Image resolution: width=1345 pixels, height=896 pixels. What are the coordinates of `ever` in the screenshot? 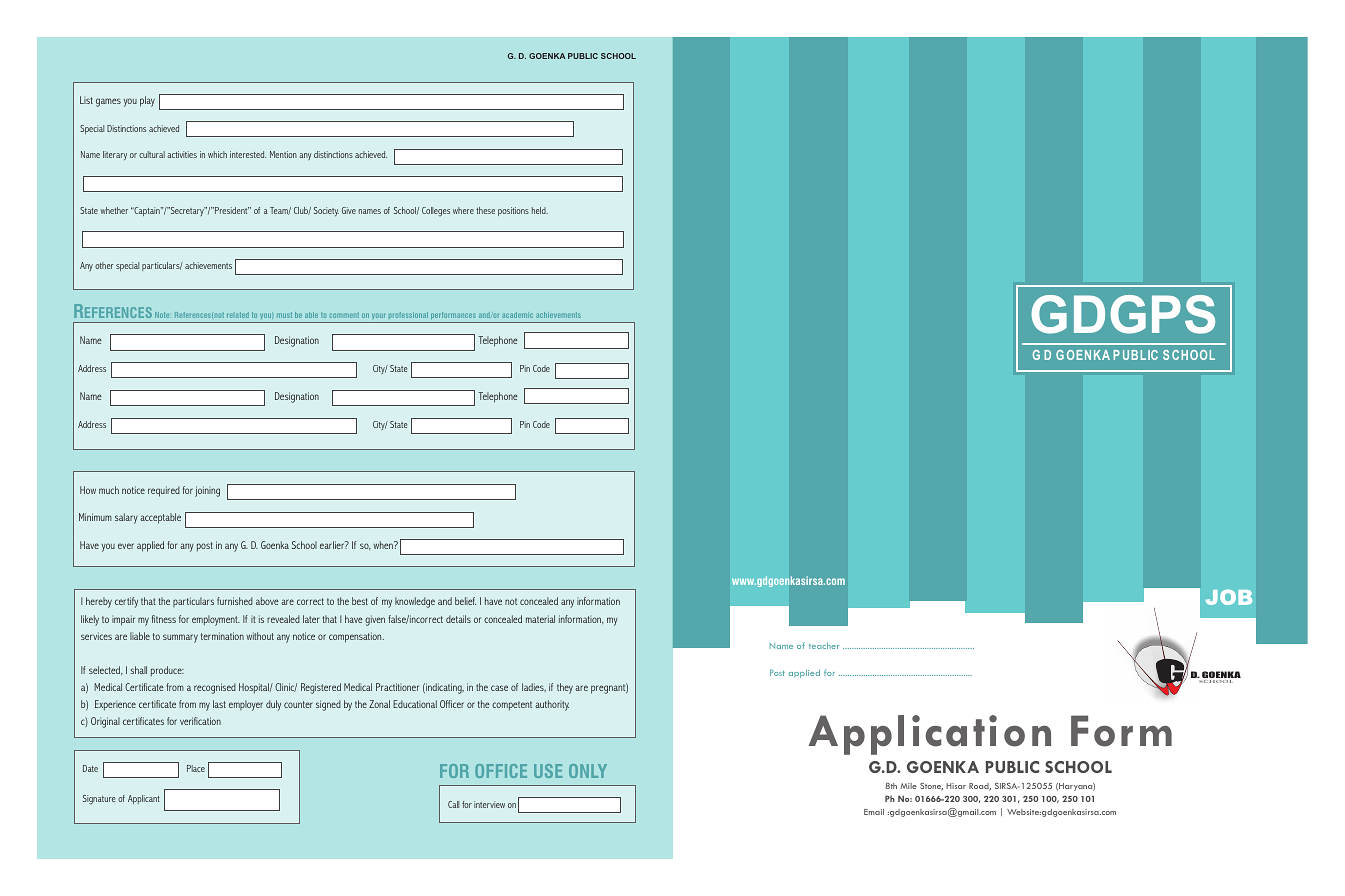 It's located at (126, 546).
